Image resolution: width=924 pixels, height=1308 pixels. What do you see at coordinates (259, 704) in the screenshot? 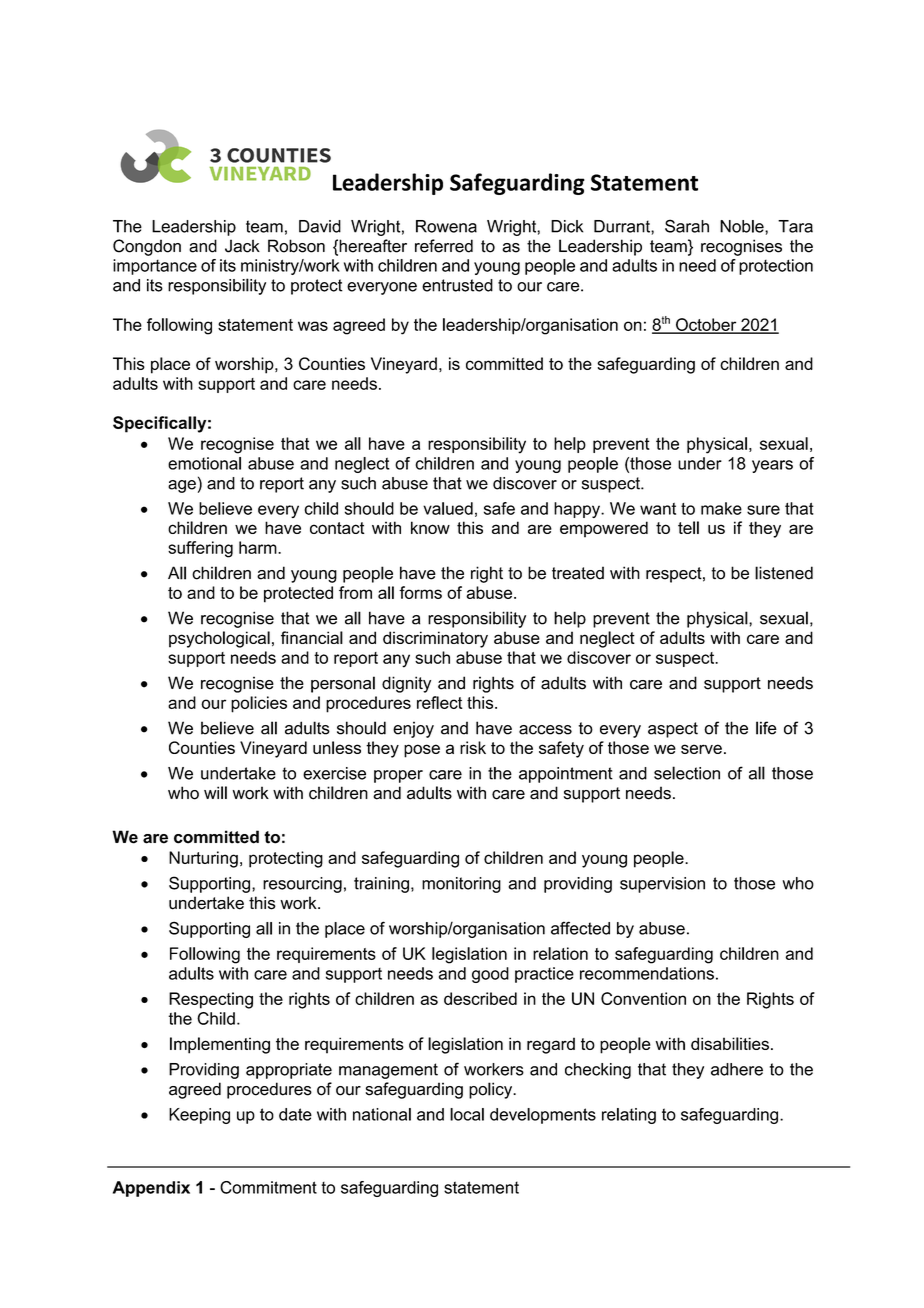
I see `policies` at bounding box center [259, 704].
